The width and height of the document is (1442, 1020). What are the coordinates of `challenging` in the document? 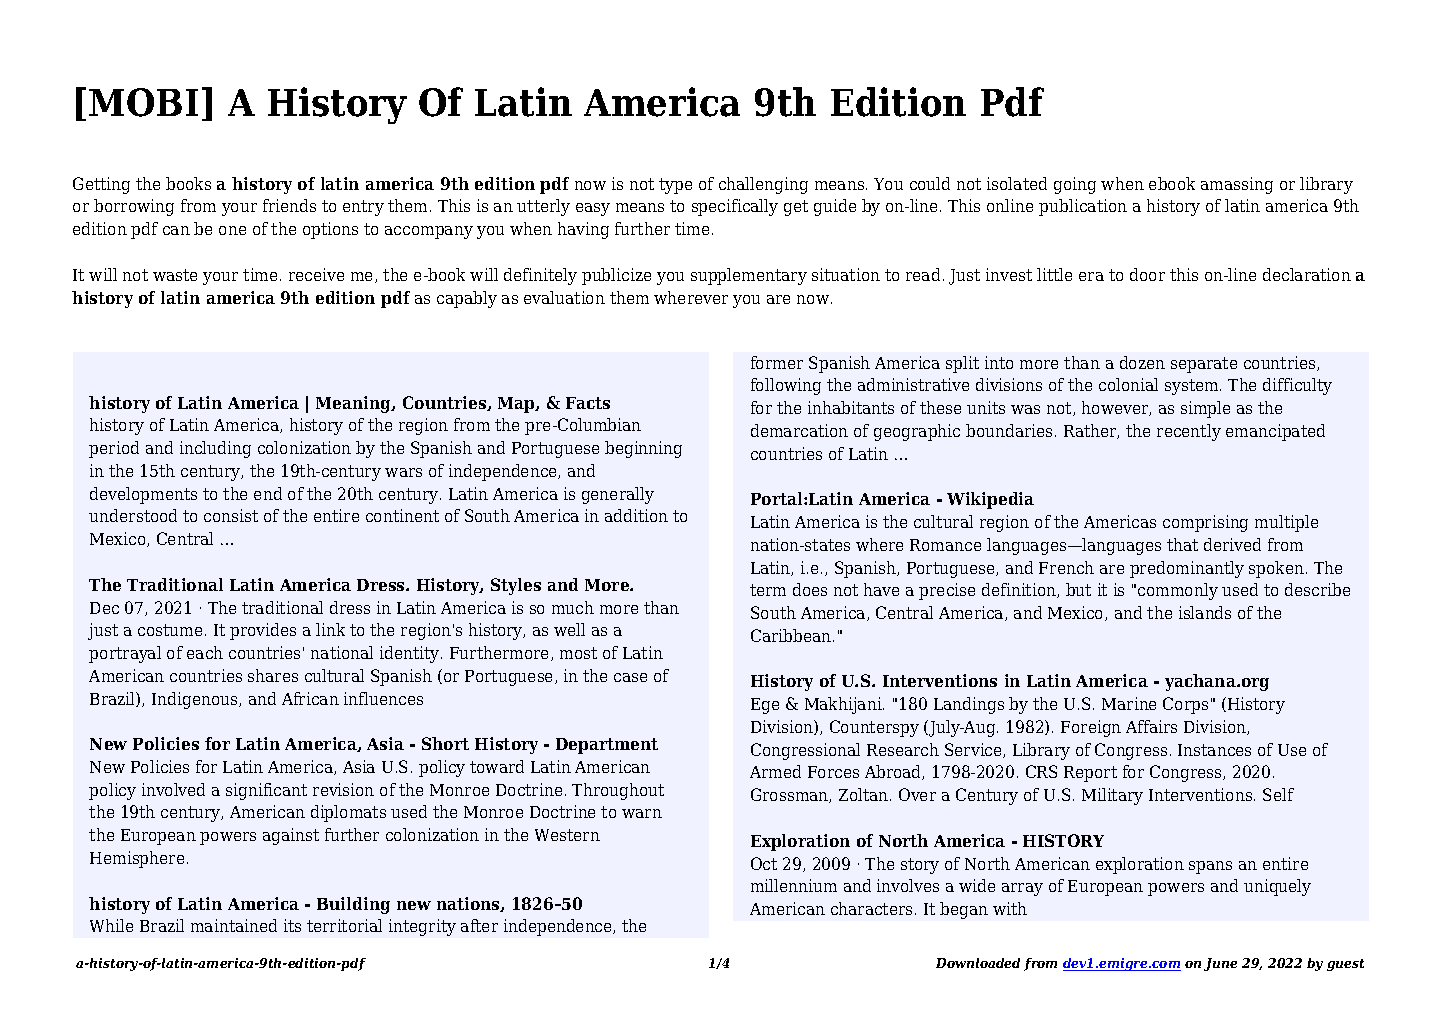 It's located at (763, 185).
